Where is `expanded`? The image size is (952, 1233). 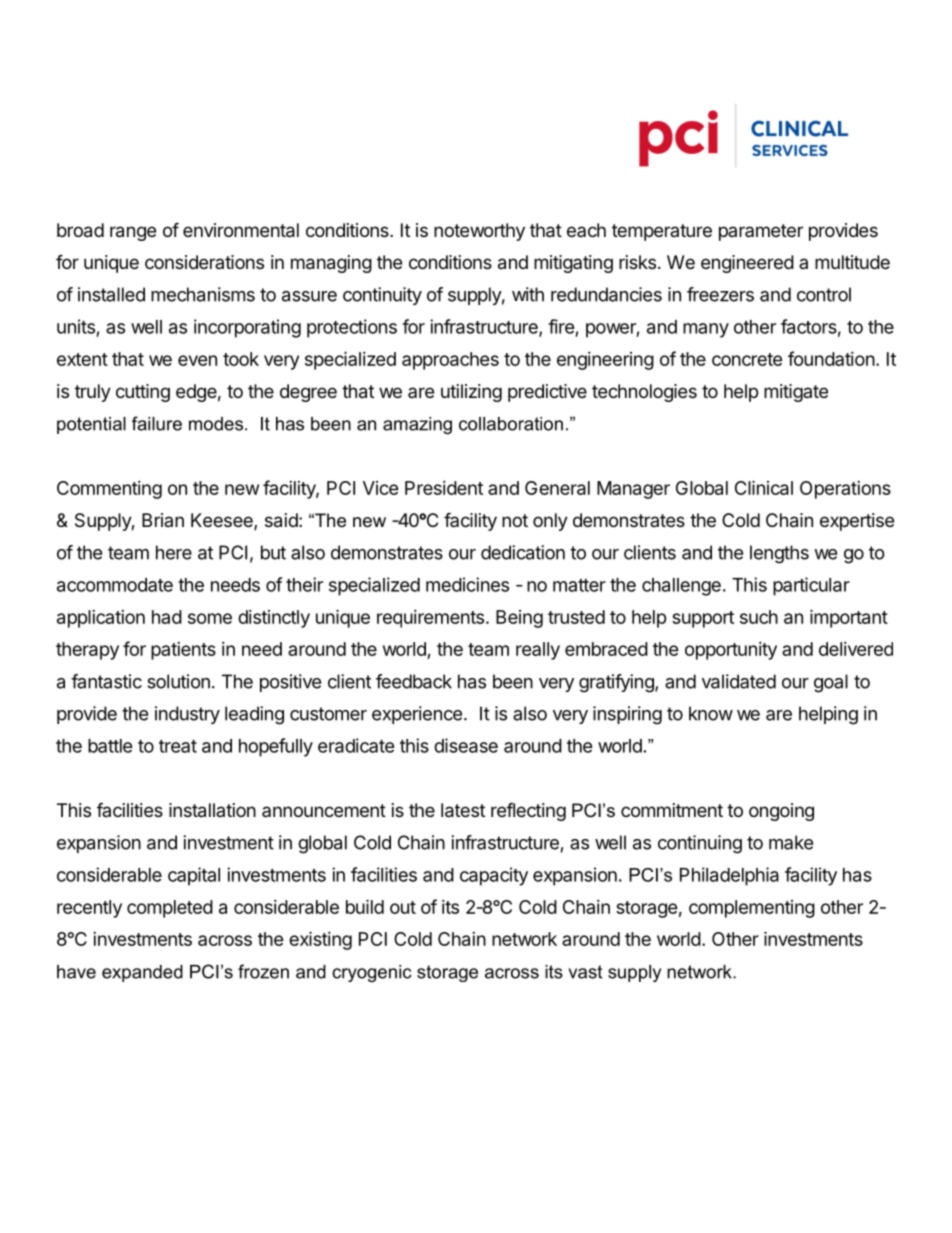
expanded is located at coordinates (142, 973).
